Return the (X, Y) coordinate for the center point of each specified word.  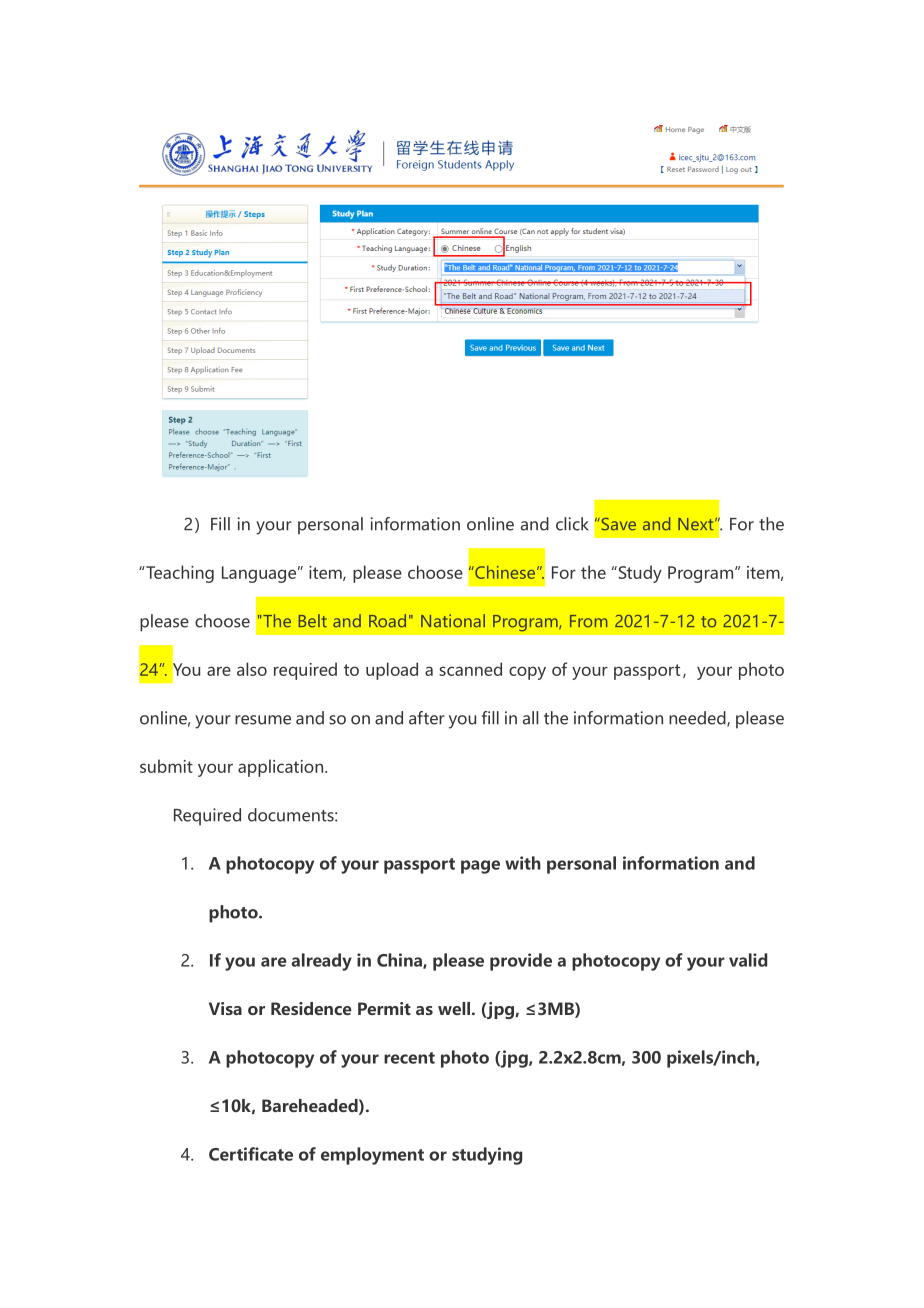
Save (617, 524)
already (322, 962)
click (572, 524)
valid (748, 960)
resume (263, 720)
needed (698, 719)
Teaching (179, 574)
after (427, 718)
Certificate (251, 1154)
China (400, 961)
